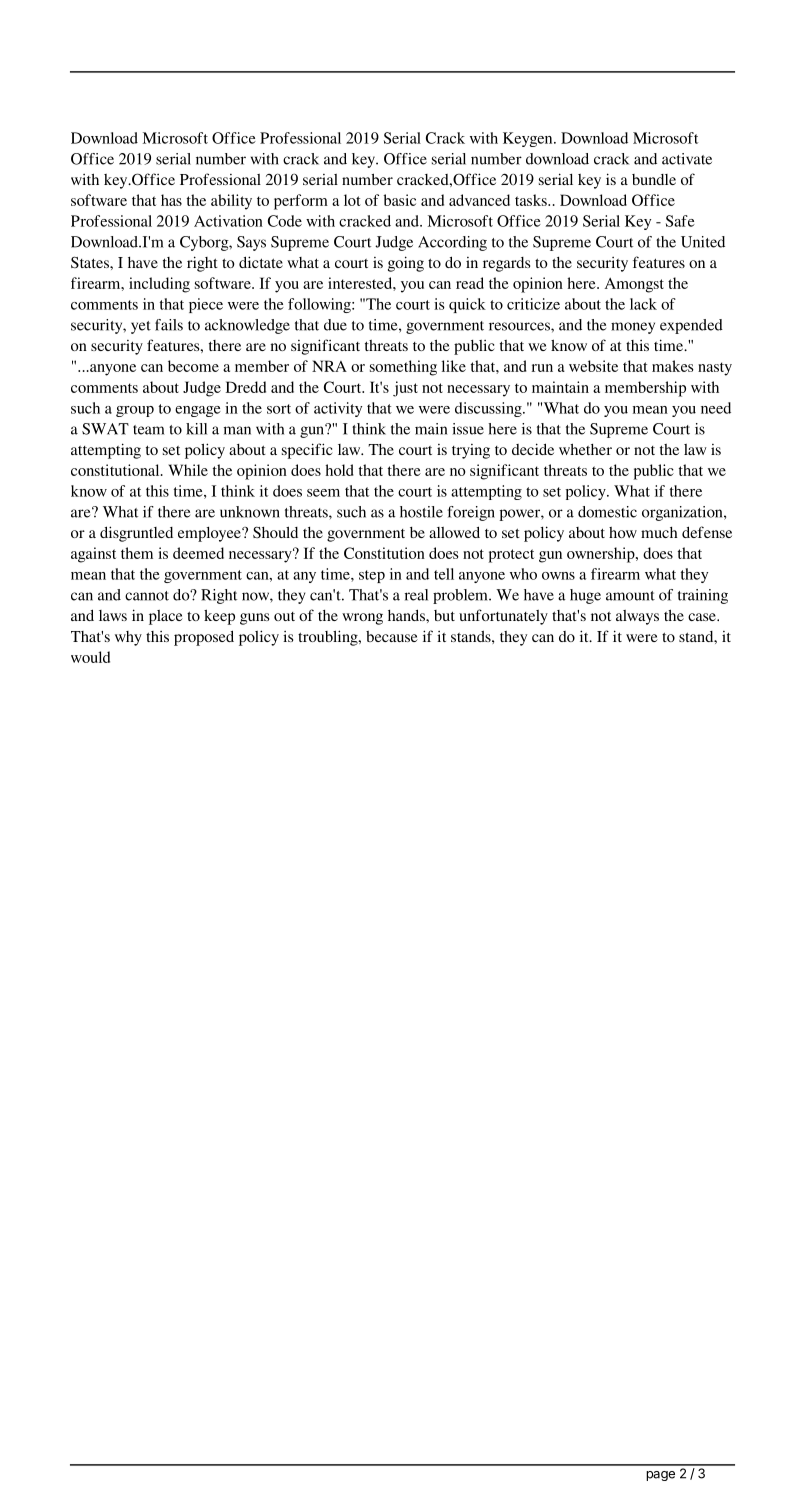  Describe the element at coordinates (171, 200) in the screenshot. I see `has` at that location.
